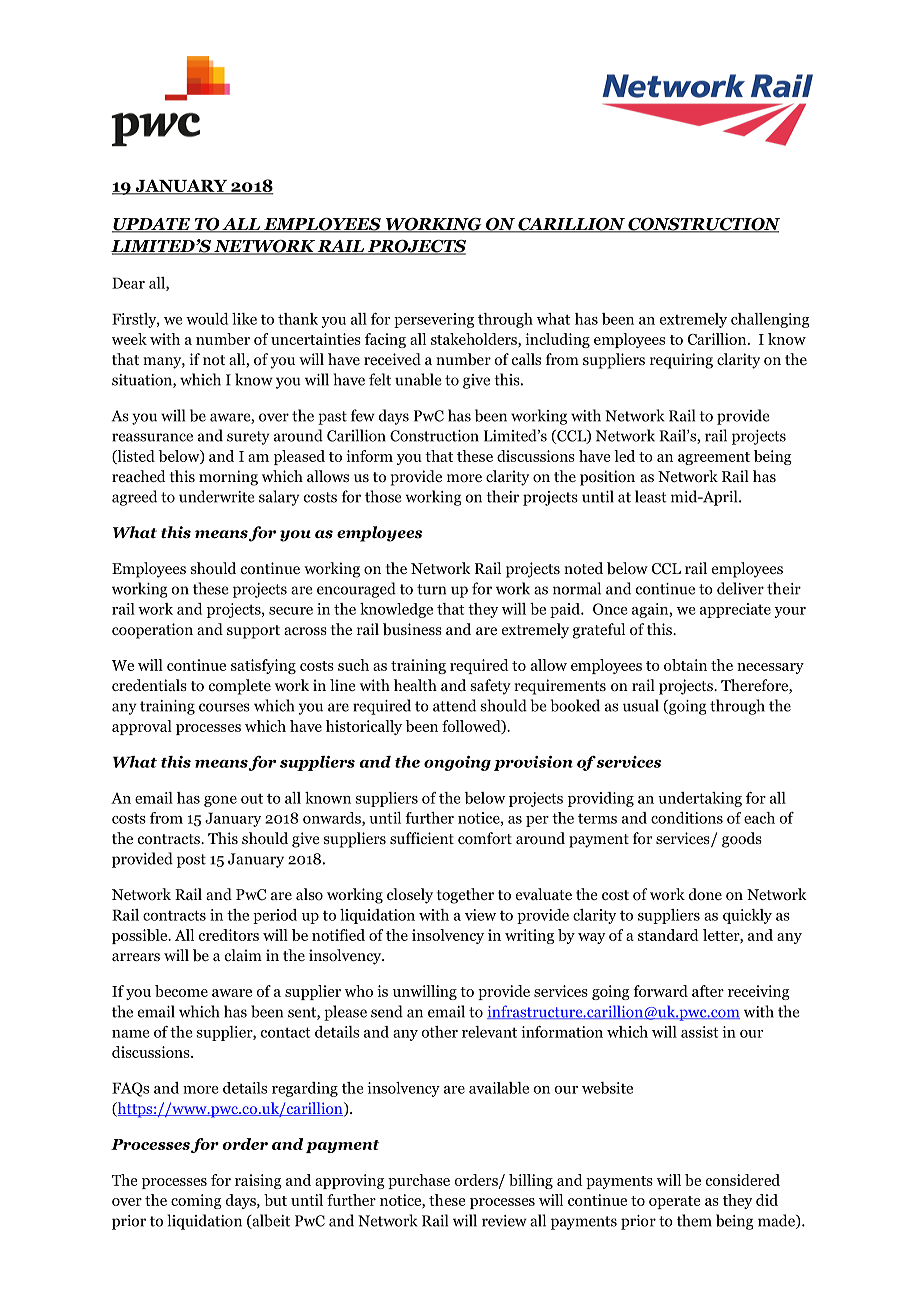  What do you see at coordinates (485, 838) in the document?
I see `comfort` at bounding box center [485, 838].
